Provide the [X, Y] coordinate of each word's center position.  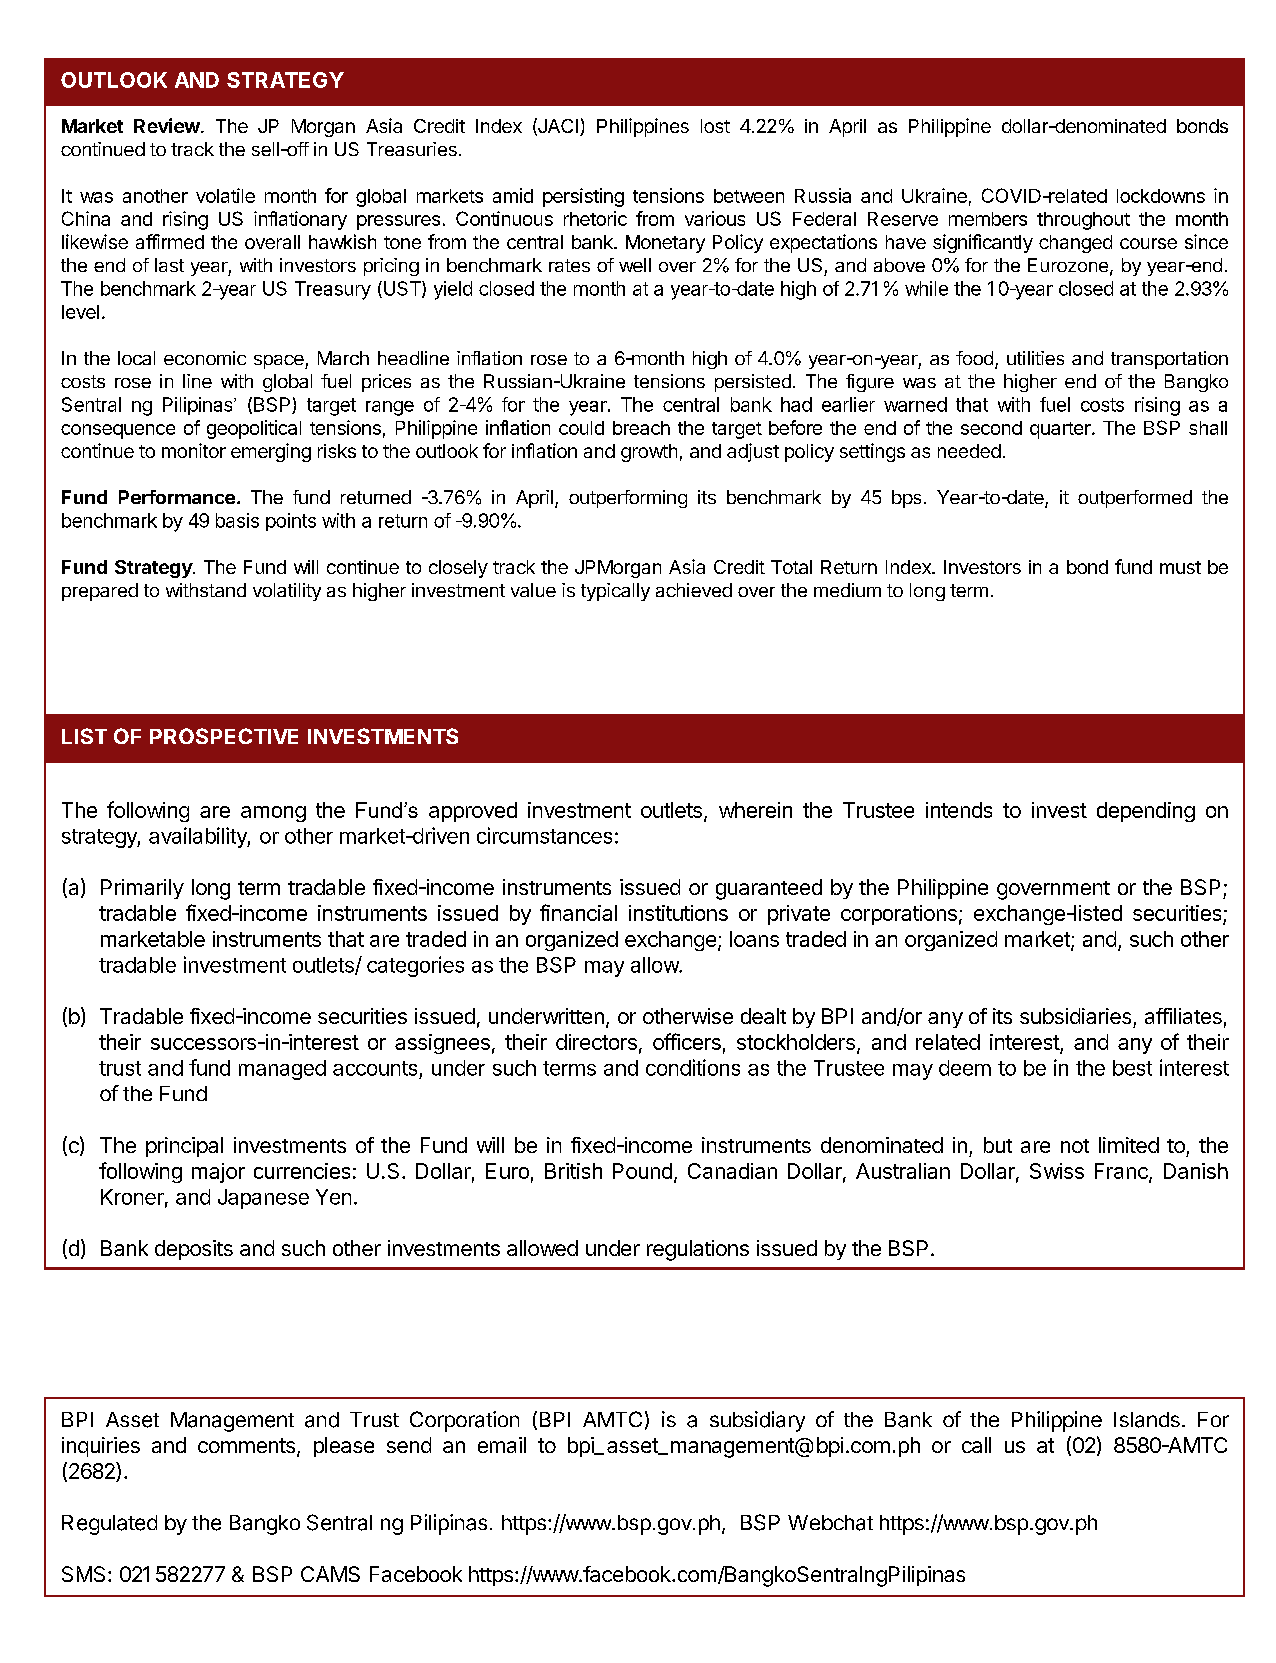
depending [1146, 812]
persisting [583, 197]
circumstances [544, 835]
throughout [1083, 221]
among [273, 814]
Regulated [109, 1525]
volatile [225, 195]
